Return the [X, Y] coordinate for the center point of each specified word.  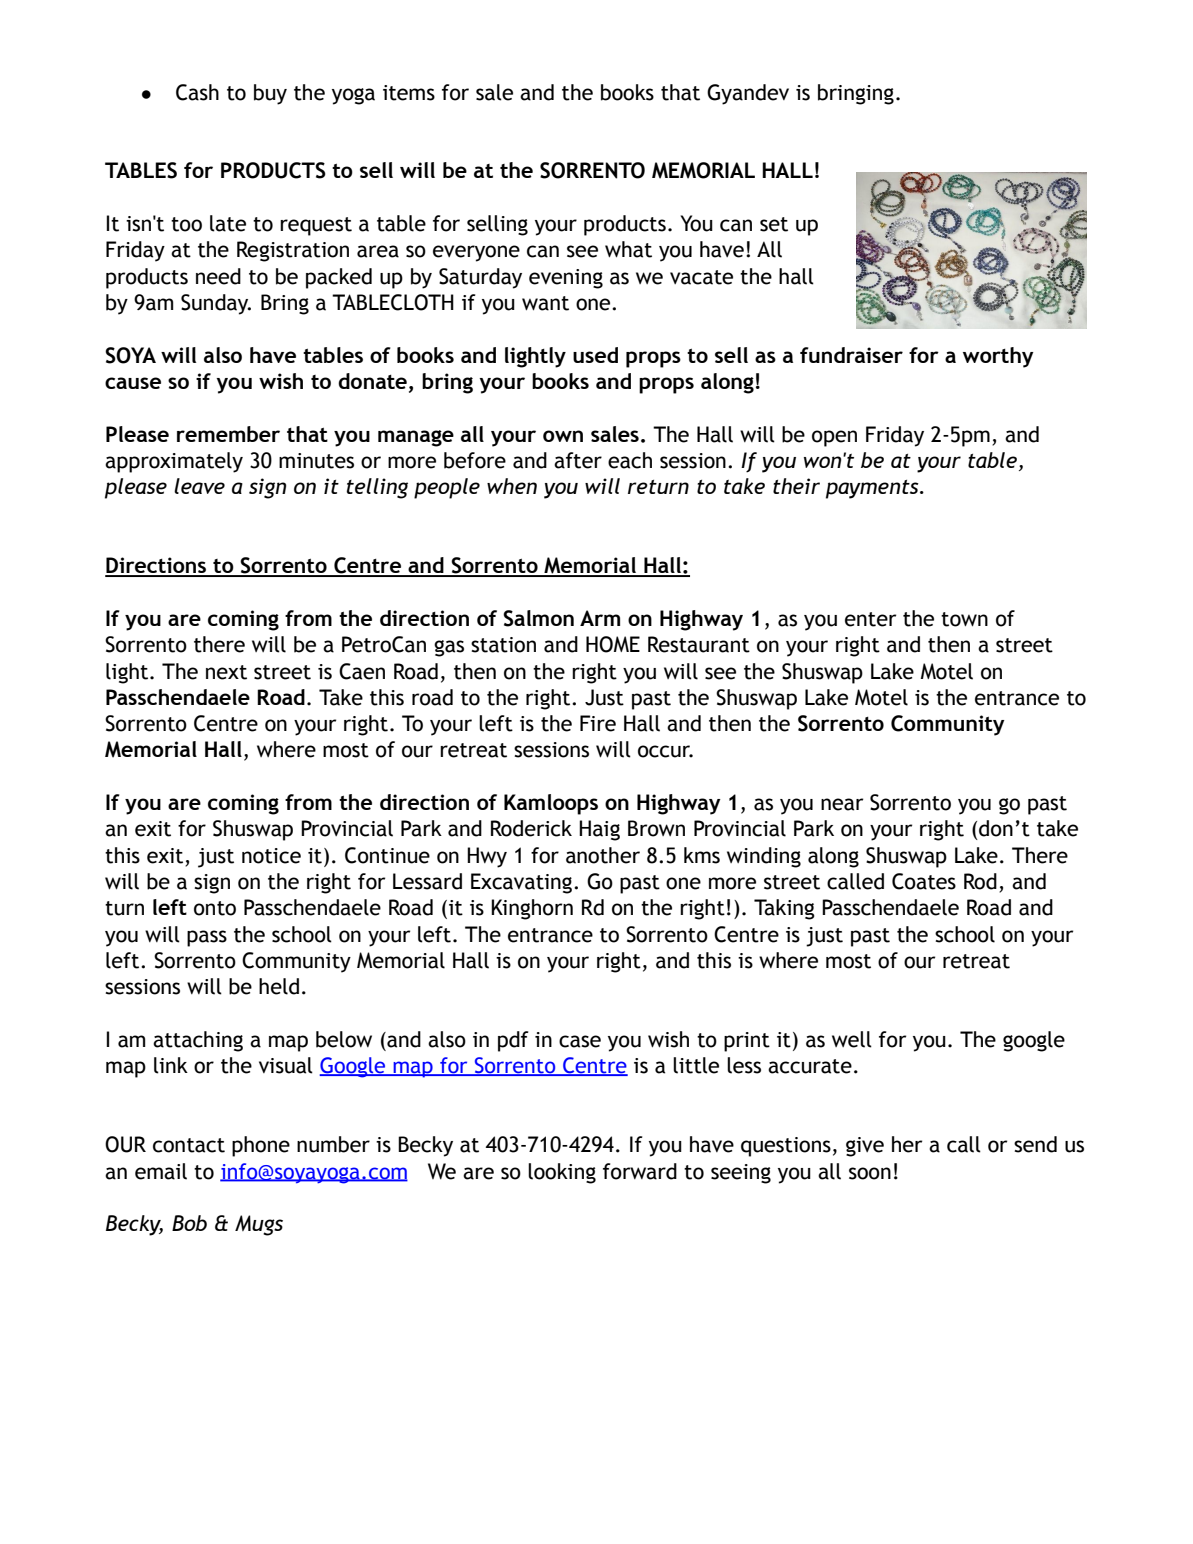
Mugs [259, 1225]
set [774, 224]
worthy [998, 357]
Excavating [523, 883]
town [964, 619]
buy [270, 94]
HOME [613, 644]
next [226, 672]
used [595, 355]
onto [215, 908]
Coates [924, 881]
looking [562, 1173]
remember [228, 434]
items [409, 93]
